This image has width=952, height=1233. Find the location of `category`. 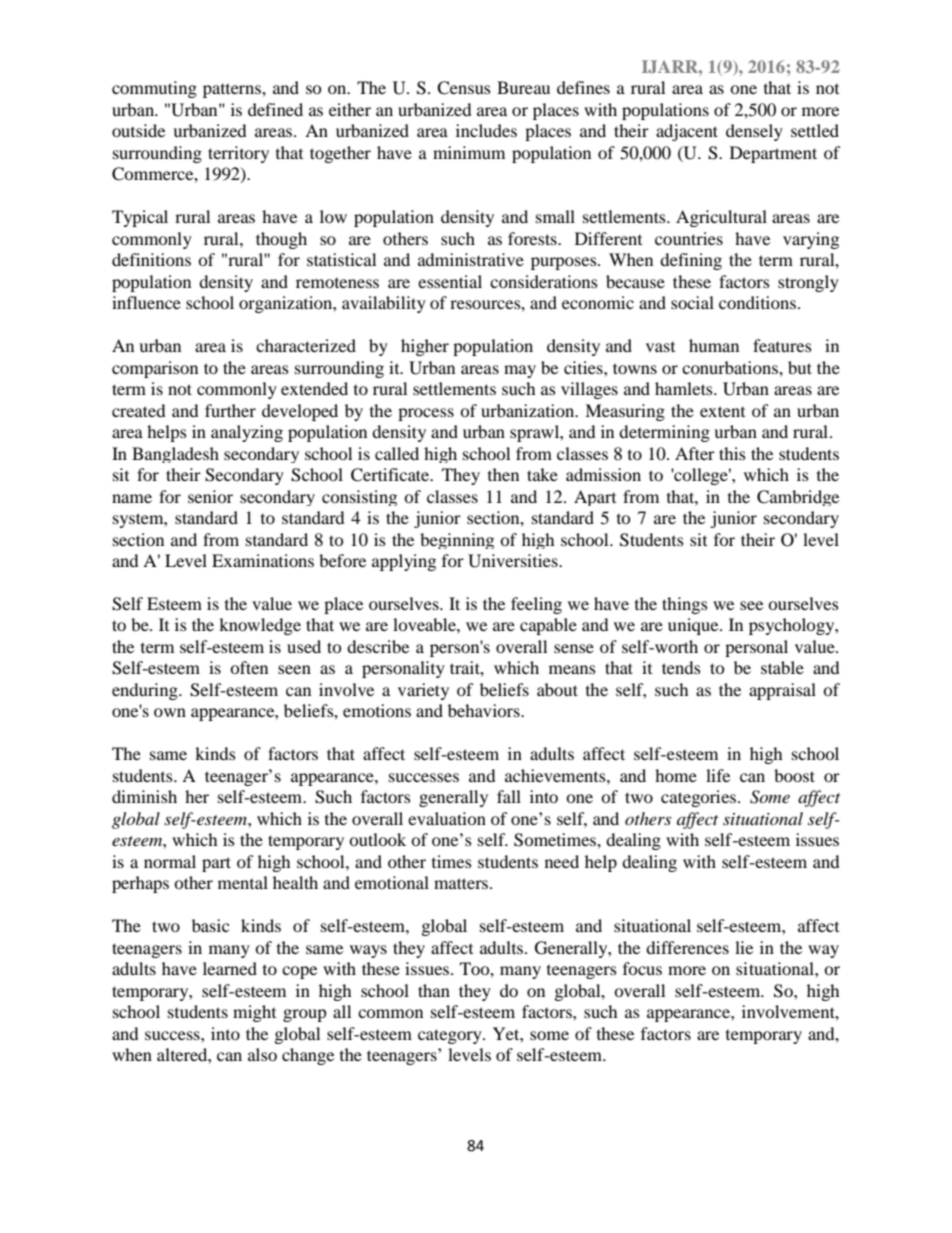

category is located at coordinates (451, 1036).
